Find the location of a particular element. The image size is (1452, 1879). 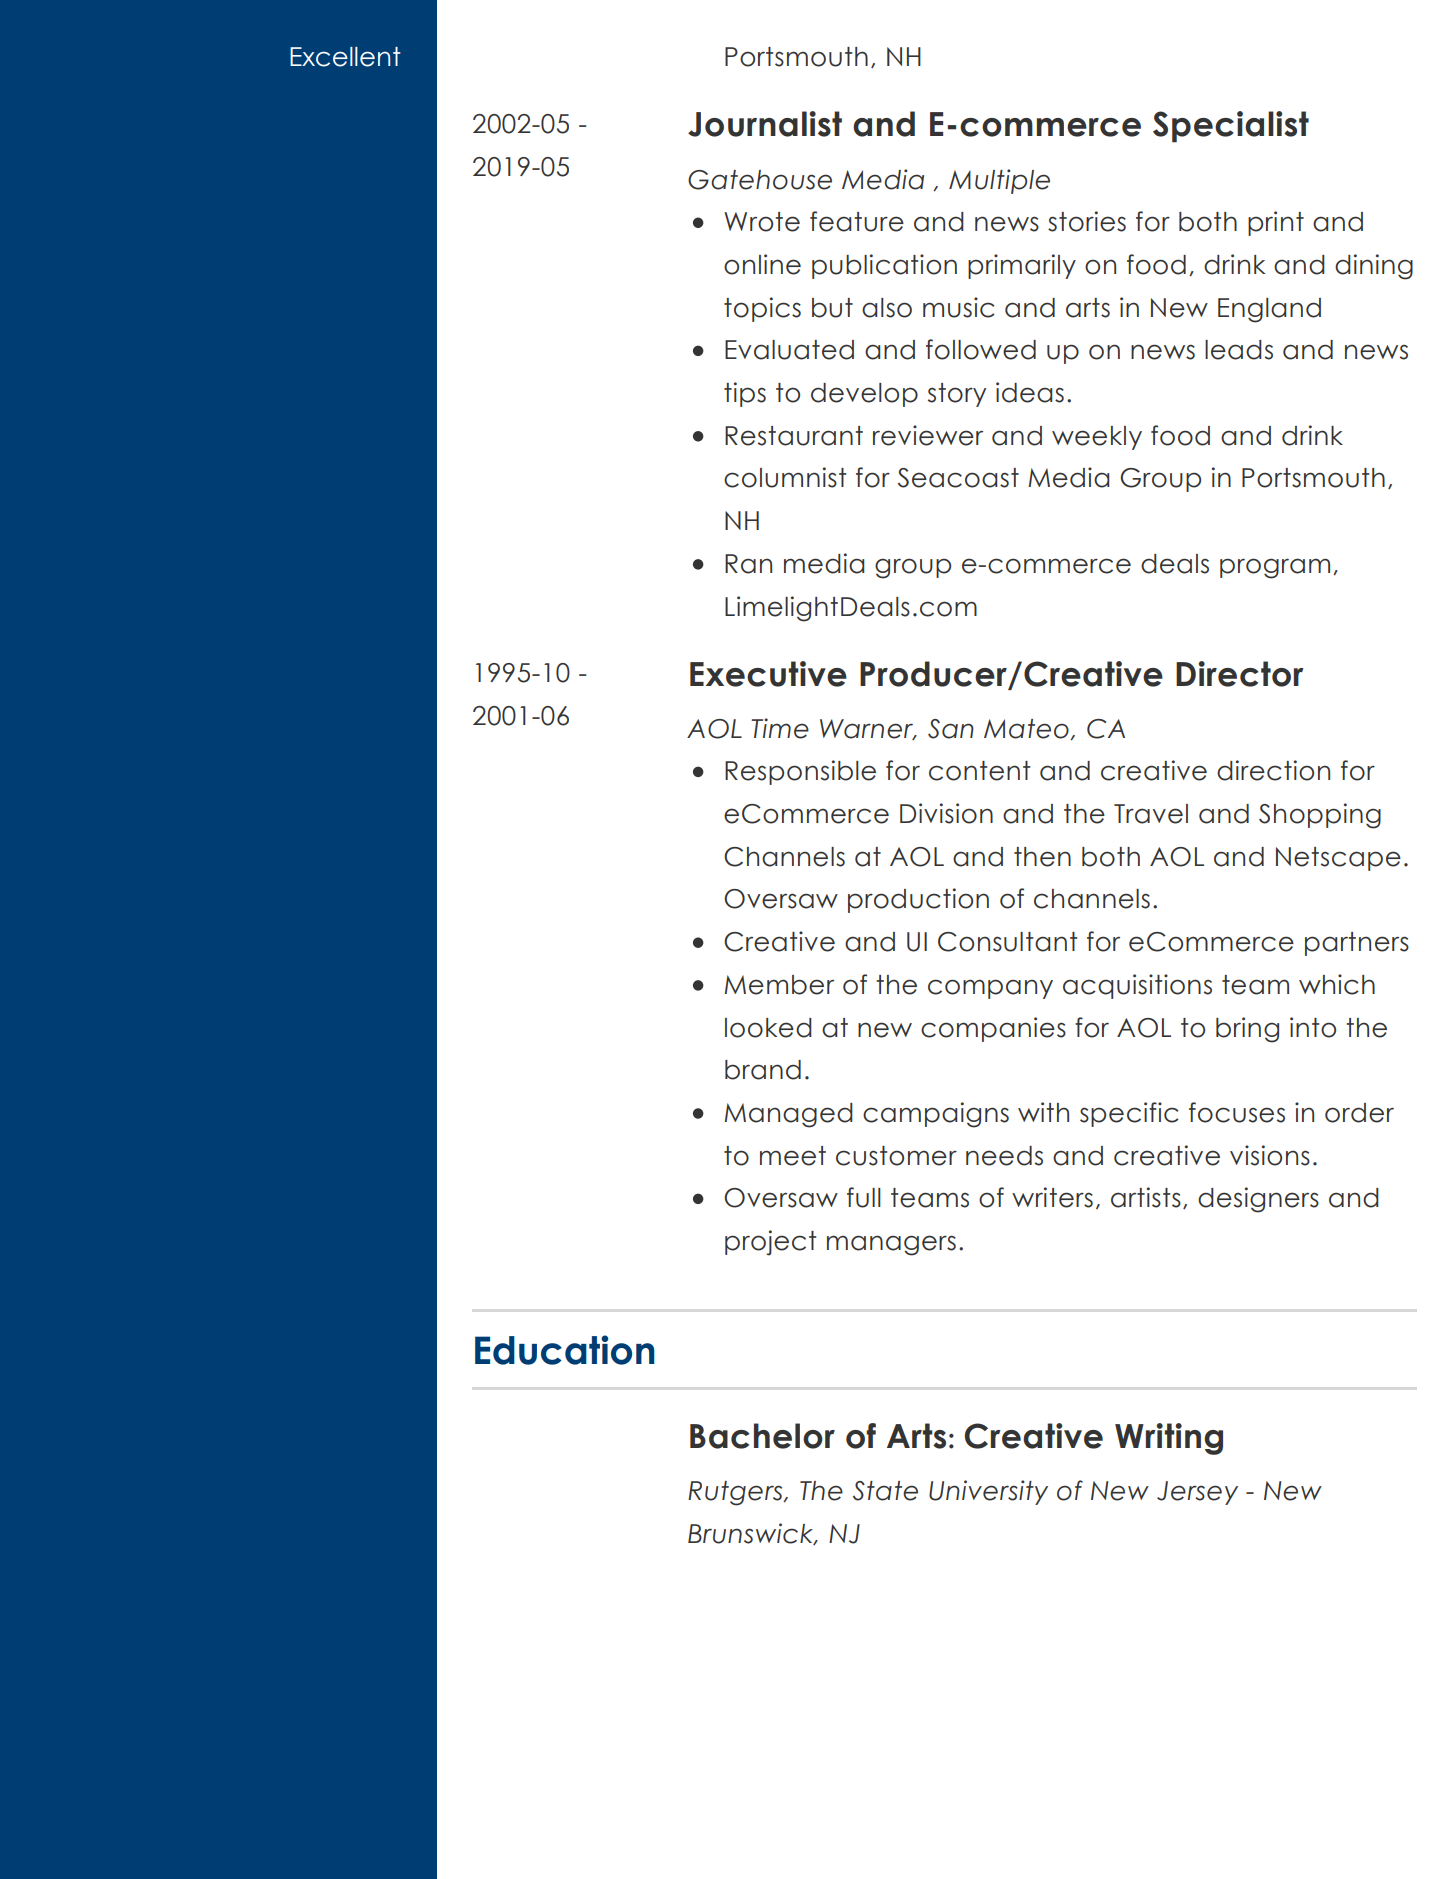

Specialist is located at coordinates (1231, 127).
